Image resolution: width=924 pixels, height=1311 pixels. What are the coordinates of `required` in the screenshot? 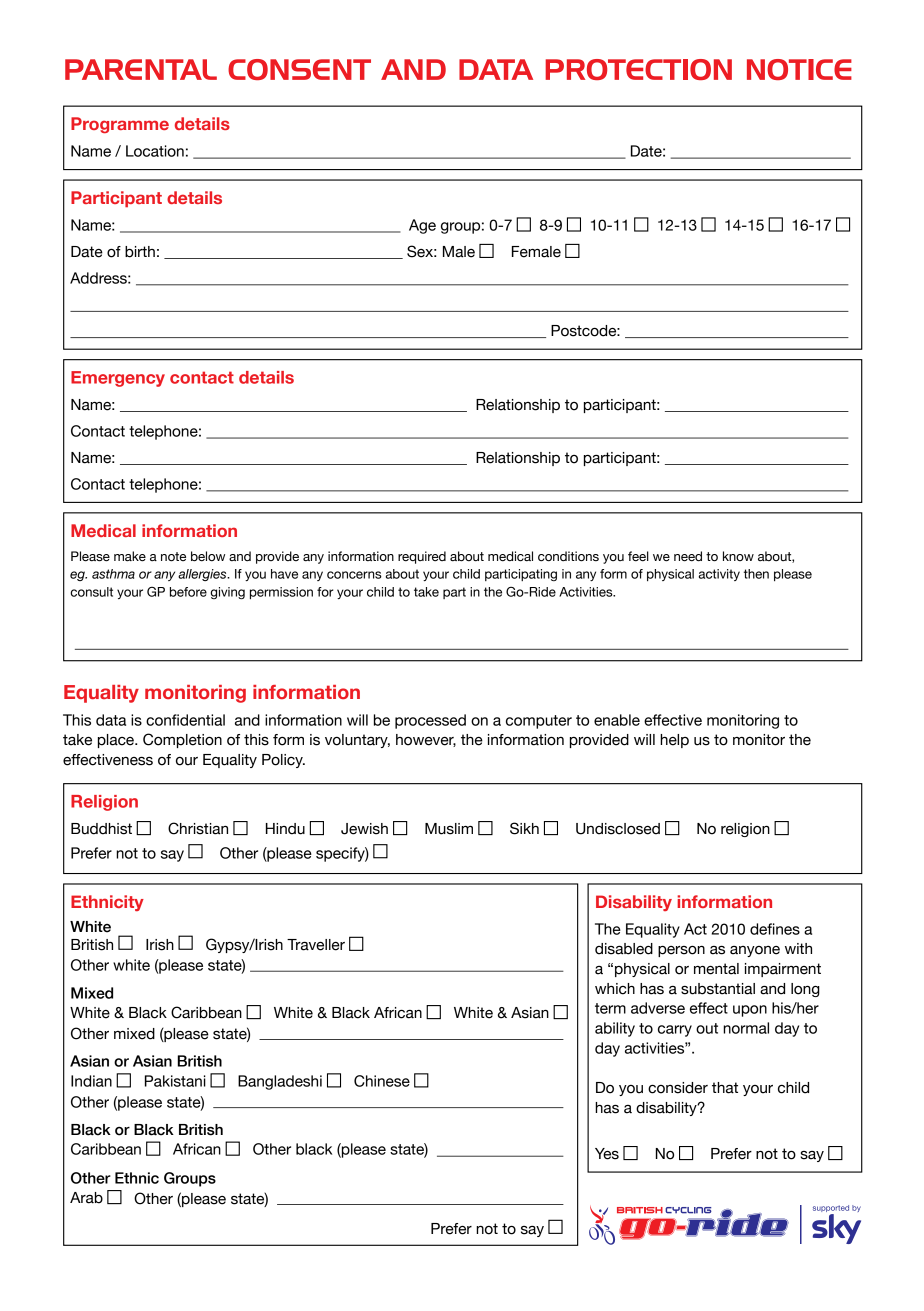 It's located at (422, 557).
